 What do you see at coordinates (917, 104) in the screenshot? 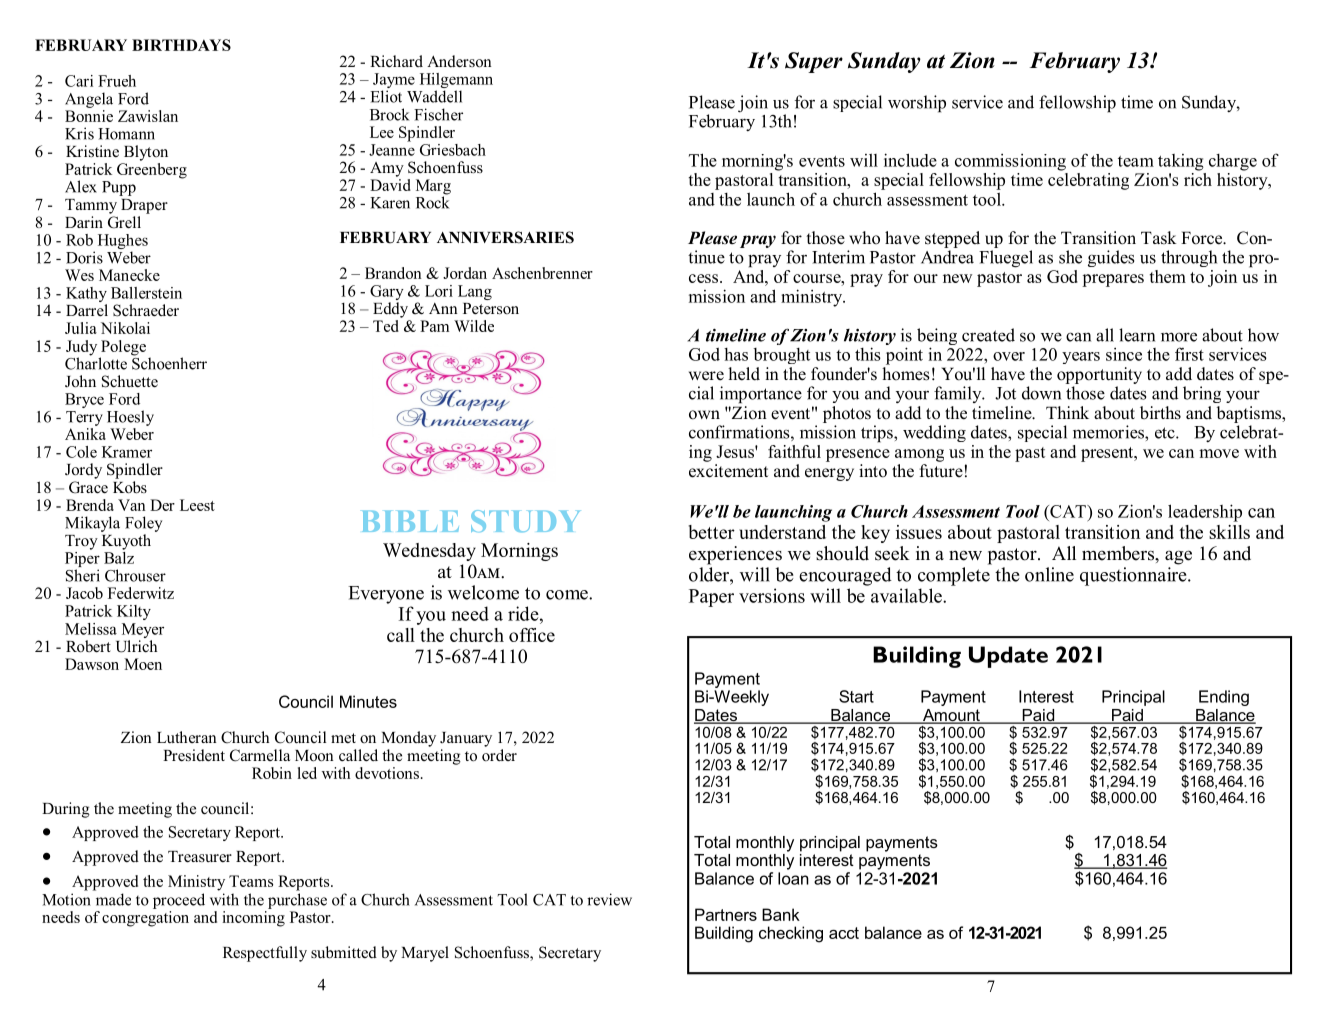
I see `worship` at bounding box center [917, 104].
